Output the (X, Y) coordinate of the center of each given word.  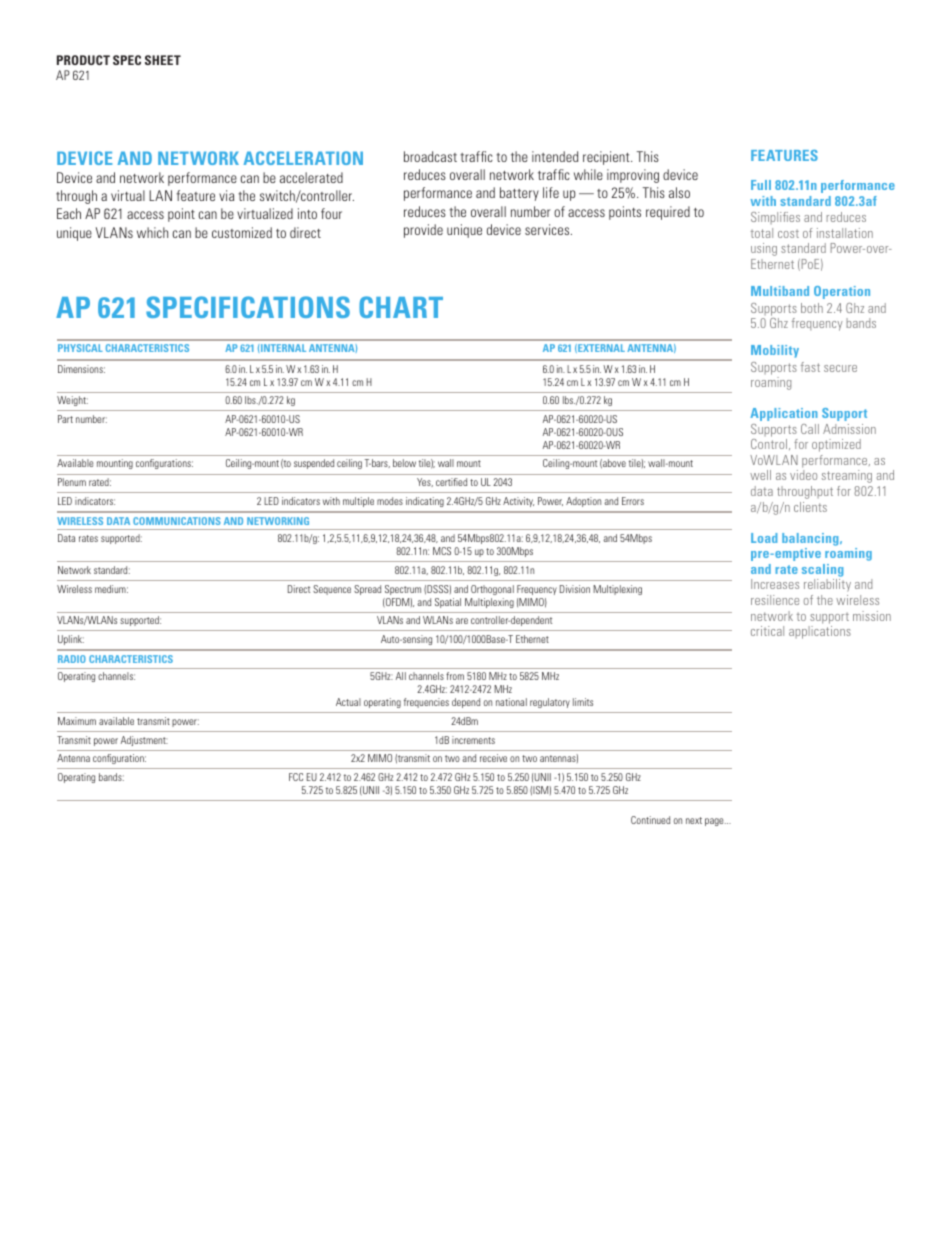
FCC (296, 777)
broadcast (430, 156)
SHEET (163, 60)
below (404, 463)
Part (65, 419)
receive (493, 758)
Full (761, 185)
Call (810, 429)
